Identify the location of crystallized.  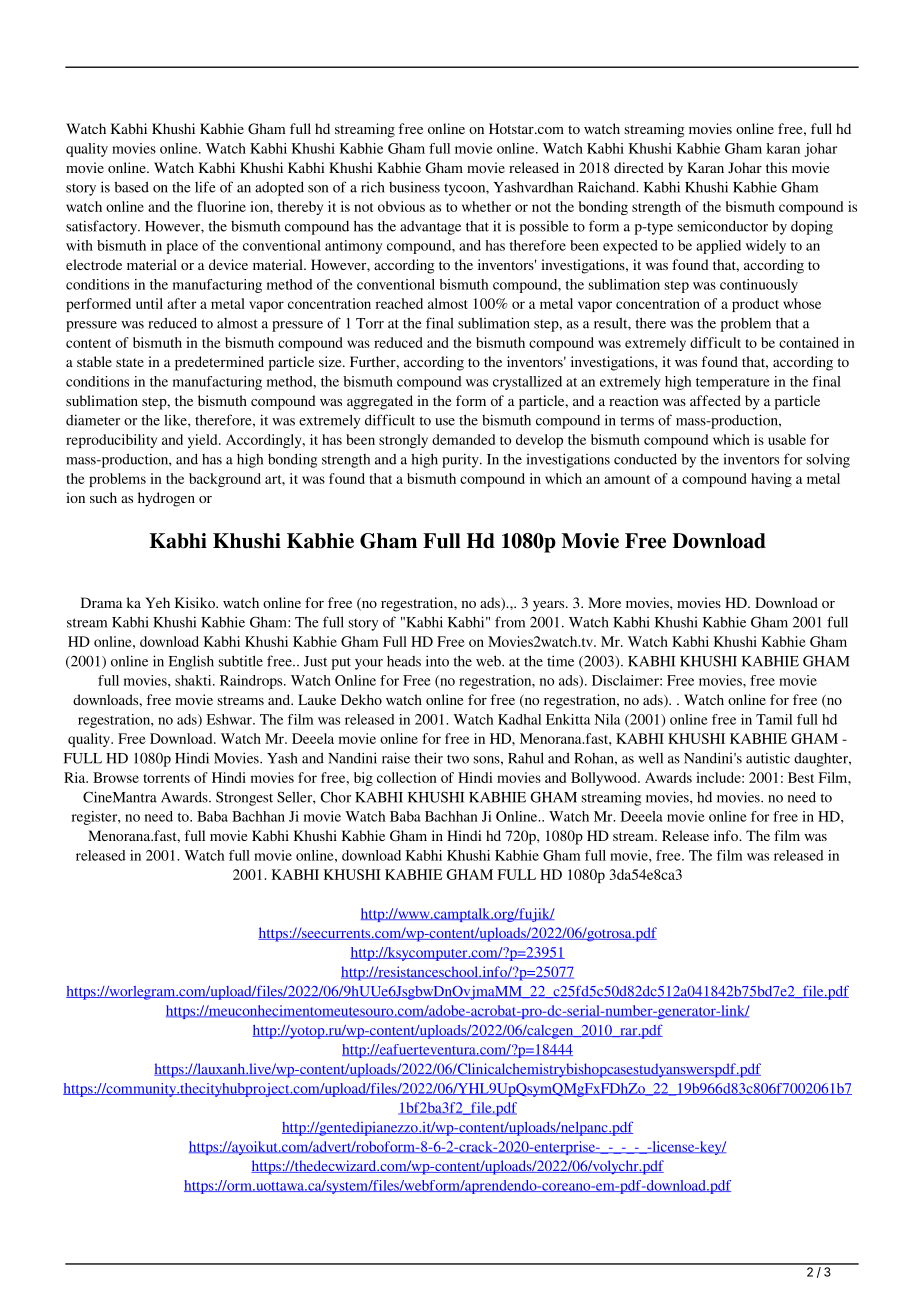
(527, 383).
